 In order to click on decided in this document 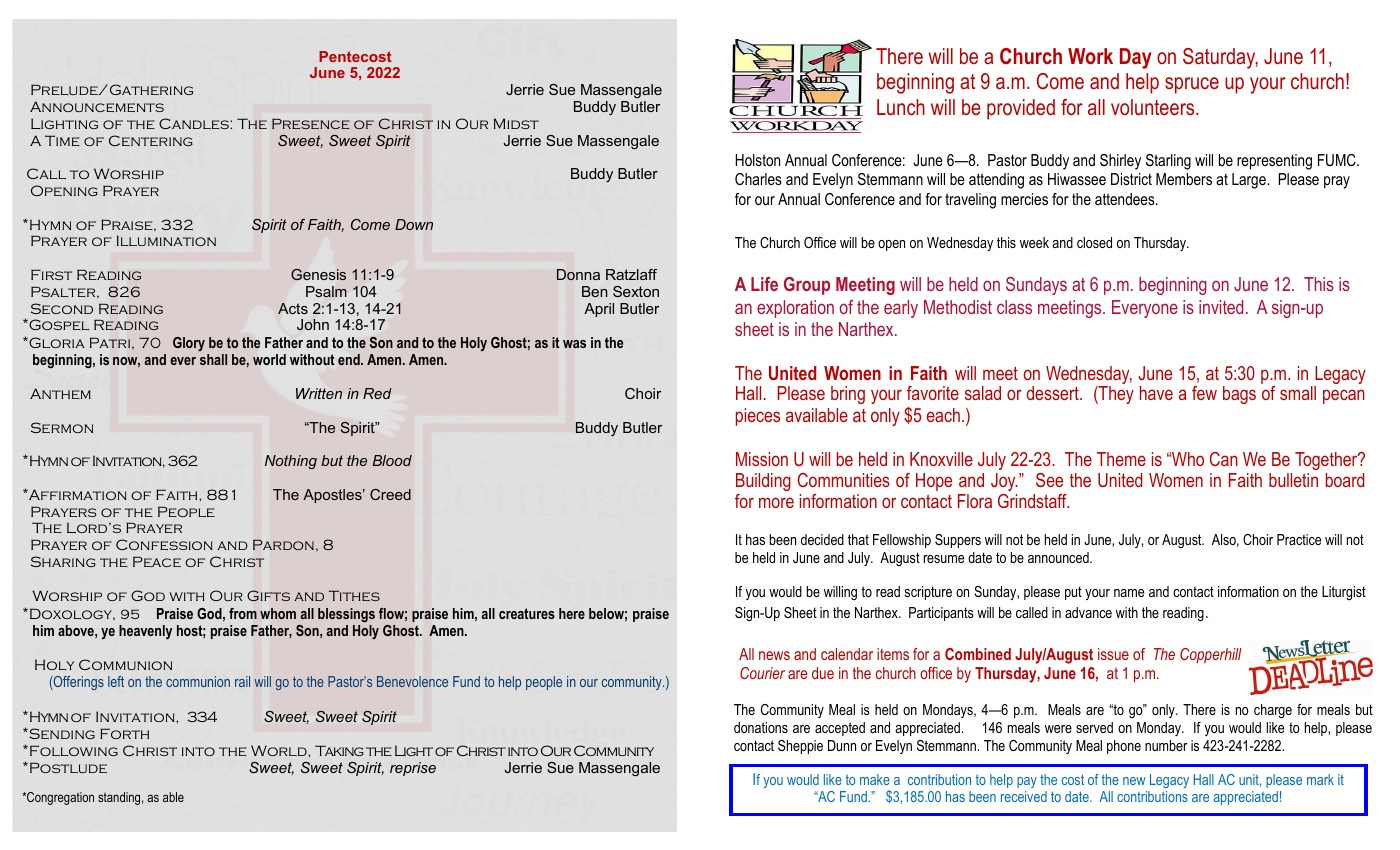, I will do `click(822, 539)`.
